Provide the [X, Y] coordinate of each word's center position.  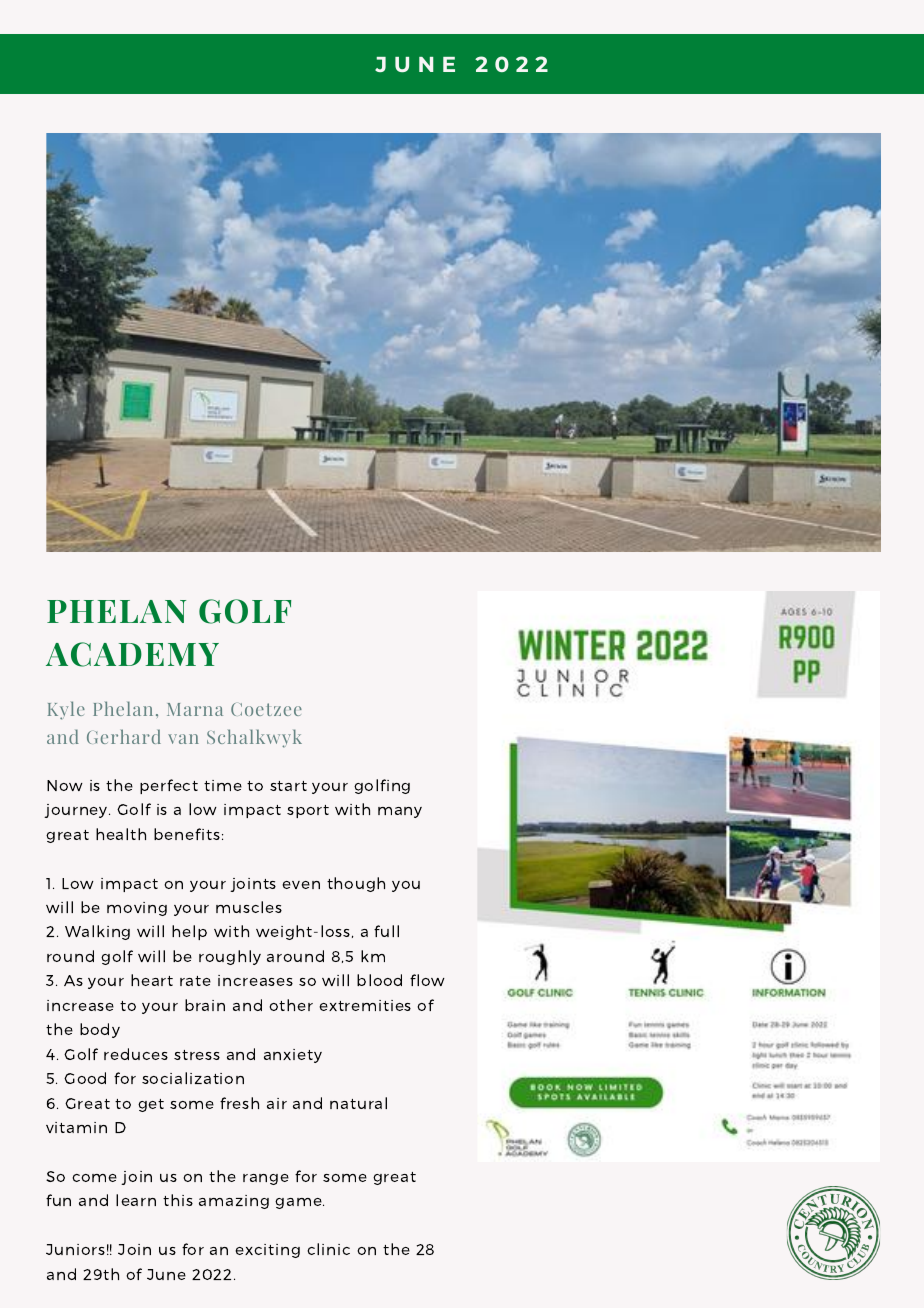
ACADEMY [132, 654]
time [223, 785]
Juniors [75, 1249]
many [400, 812]
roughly [230, 957]
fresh [239, 1103]
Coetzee [266, 709]
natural [358, 1103]
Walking [97, 932]
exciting [267, 1251]
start [288, 786]
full [386, 931]
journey [77, 811]
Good [85, 1078]
